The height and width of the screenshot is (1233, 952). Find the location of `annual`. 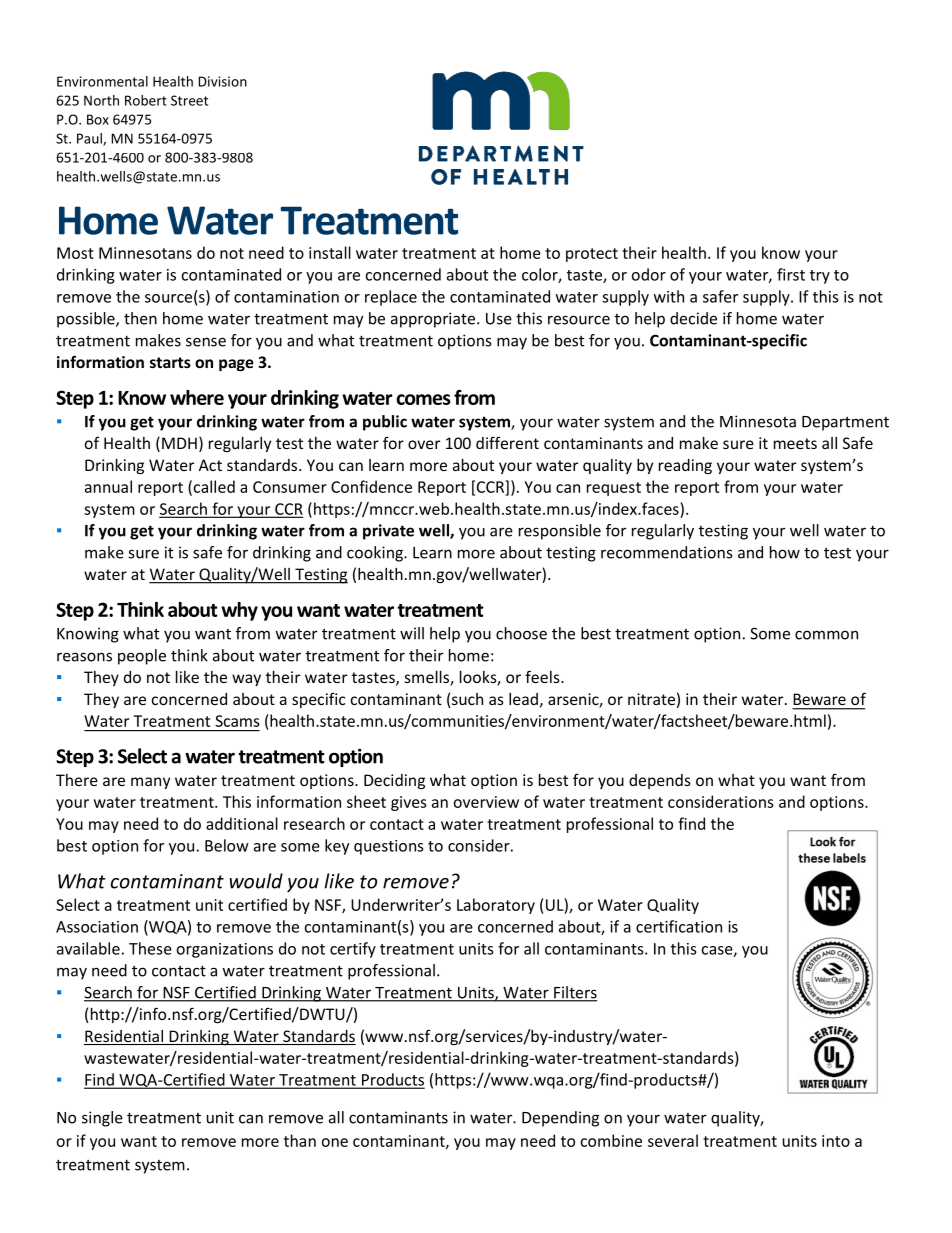

annual is located at coordinates (108, 486).
